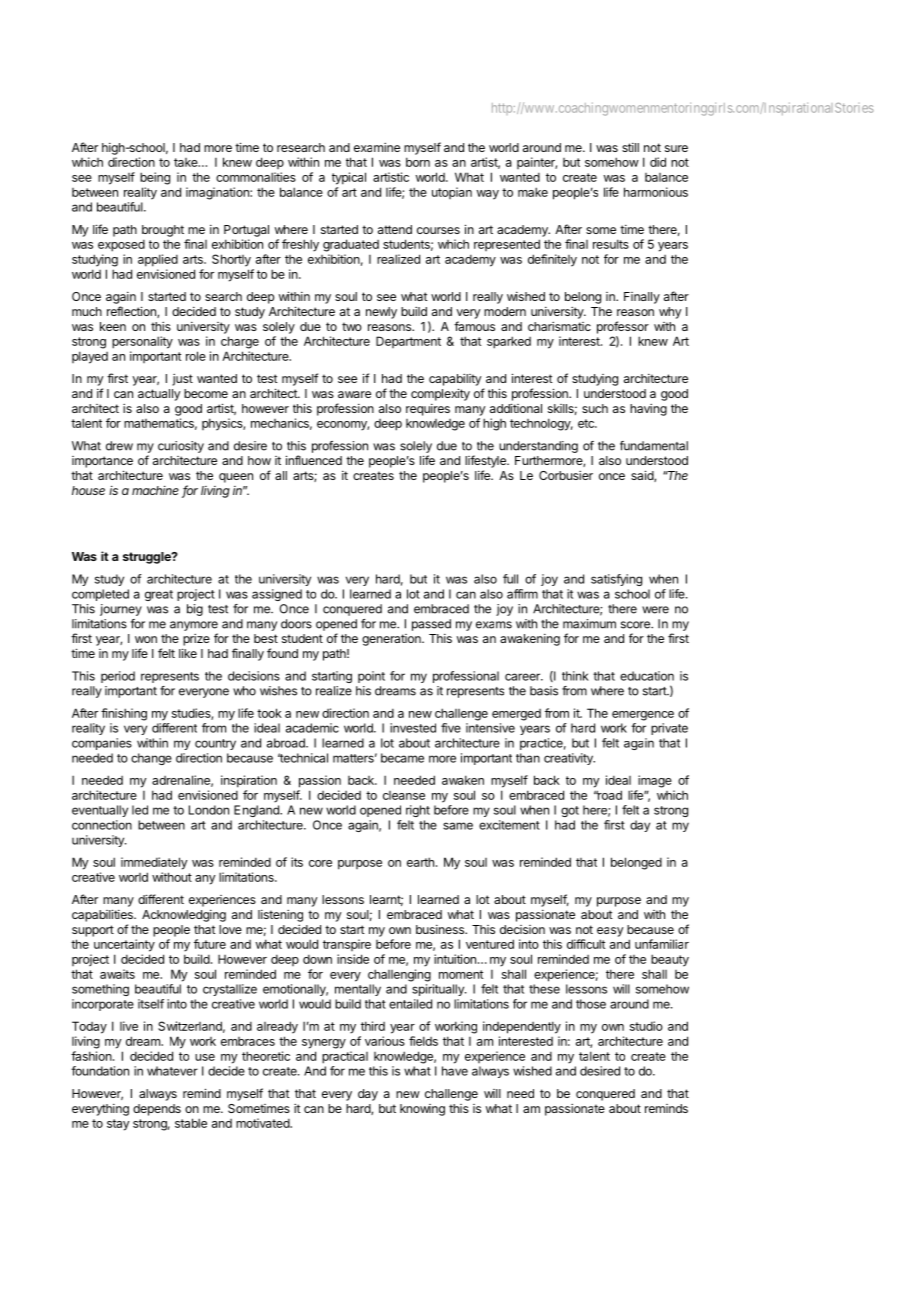 The height and width of the page is (1308, 924). I want to click on personality, so click(142, 342).
